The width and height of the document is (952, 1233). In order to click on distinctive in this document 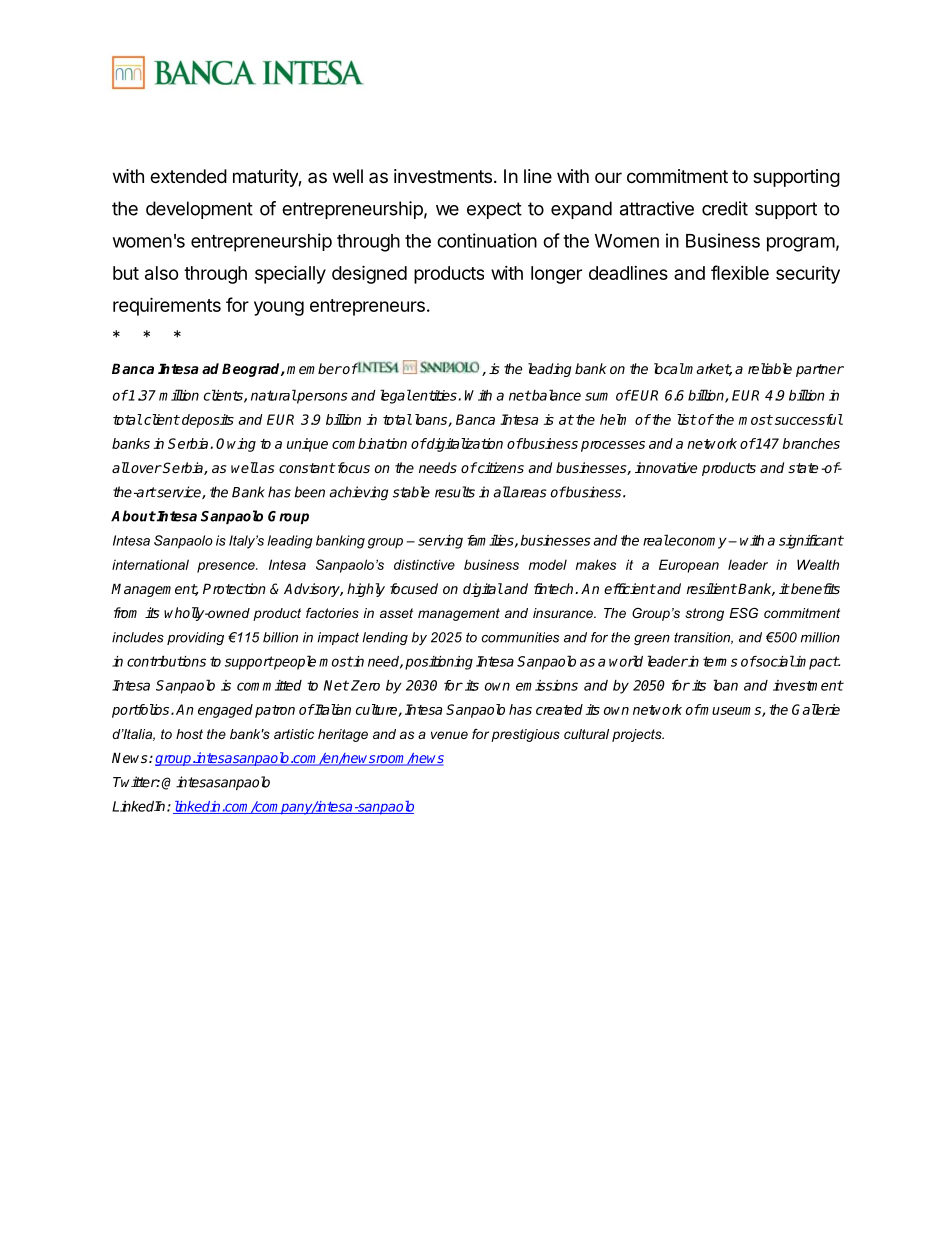, I will do `click(424, 564)`.
